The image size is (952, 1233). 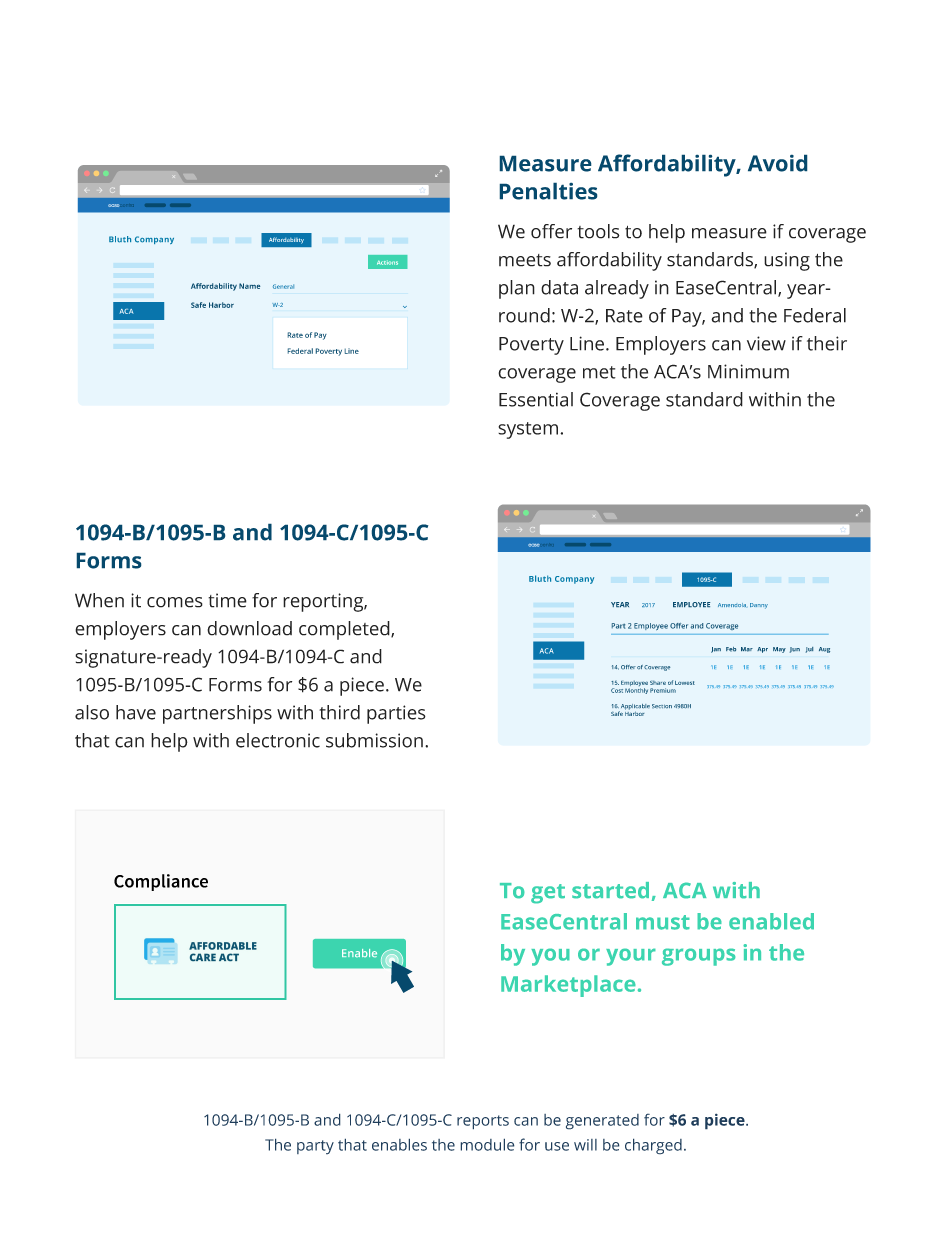 I want to click on Avoid, so click(x=777, y=163).
